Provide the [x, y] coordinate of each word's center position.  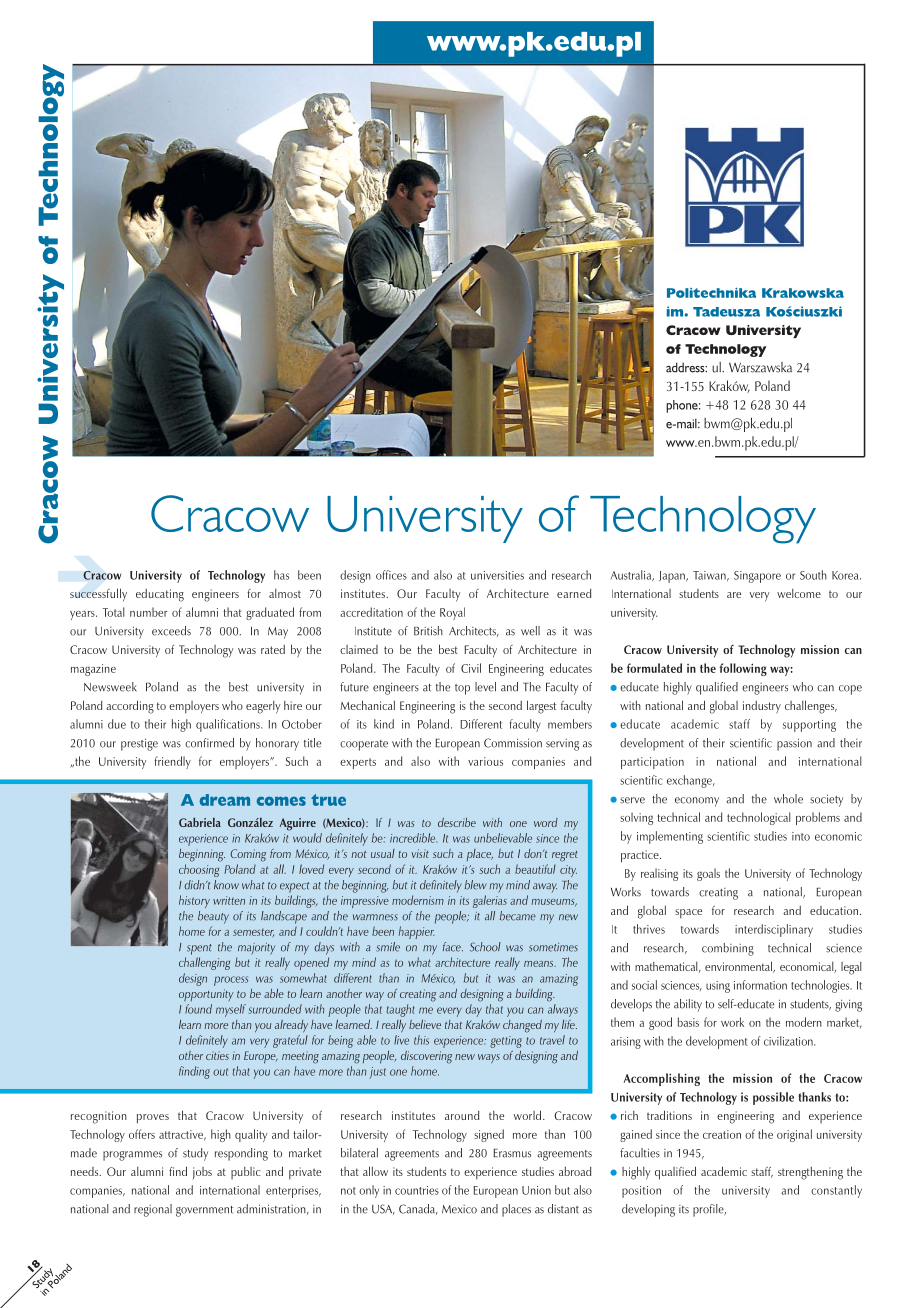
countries [417, 1190]
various [485, 761]
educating [160, 595]
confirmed [209, 743]
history [194, 901]
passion [794, 744]
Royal [452, 613]
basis [688, 1022]
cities [217, 1055]
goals [708, 874]
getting [506, 1042]
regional [153, 1210]
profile [709, 1210]
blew [476, 885]
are [734, 595]
